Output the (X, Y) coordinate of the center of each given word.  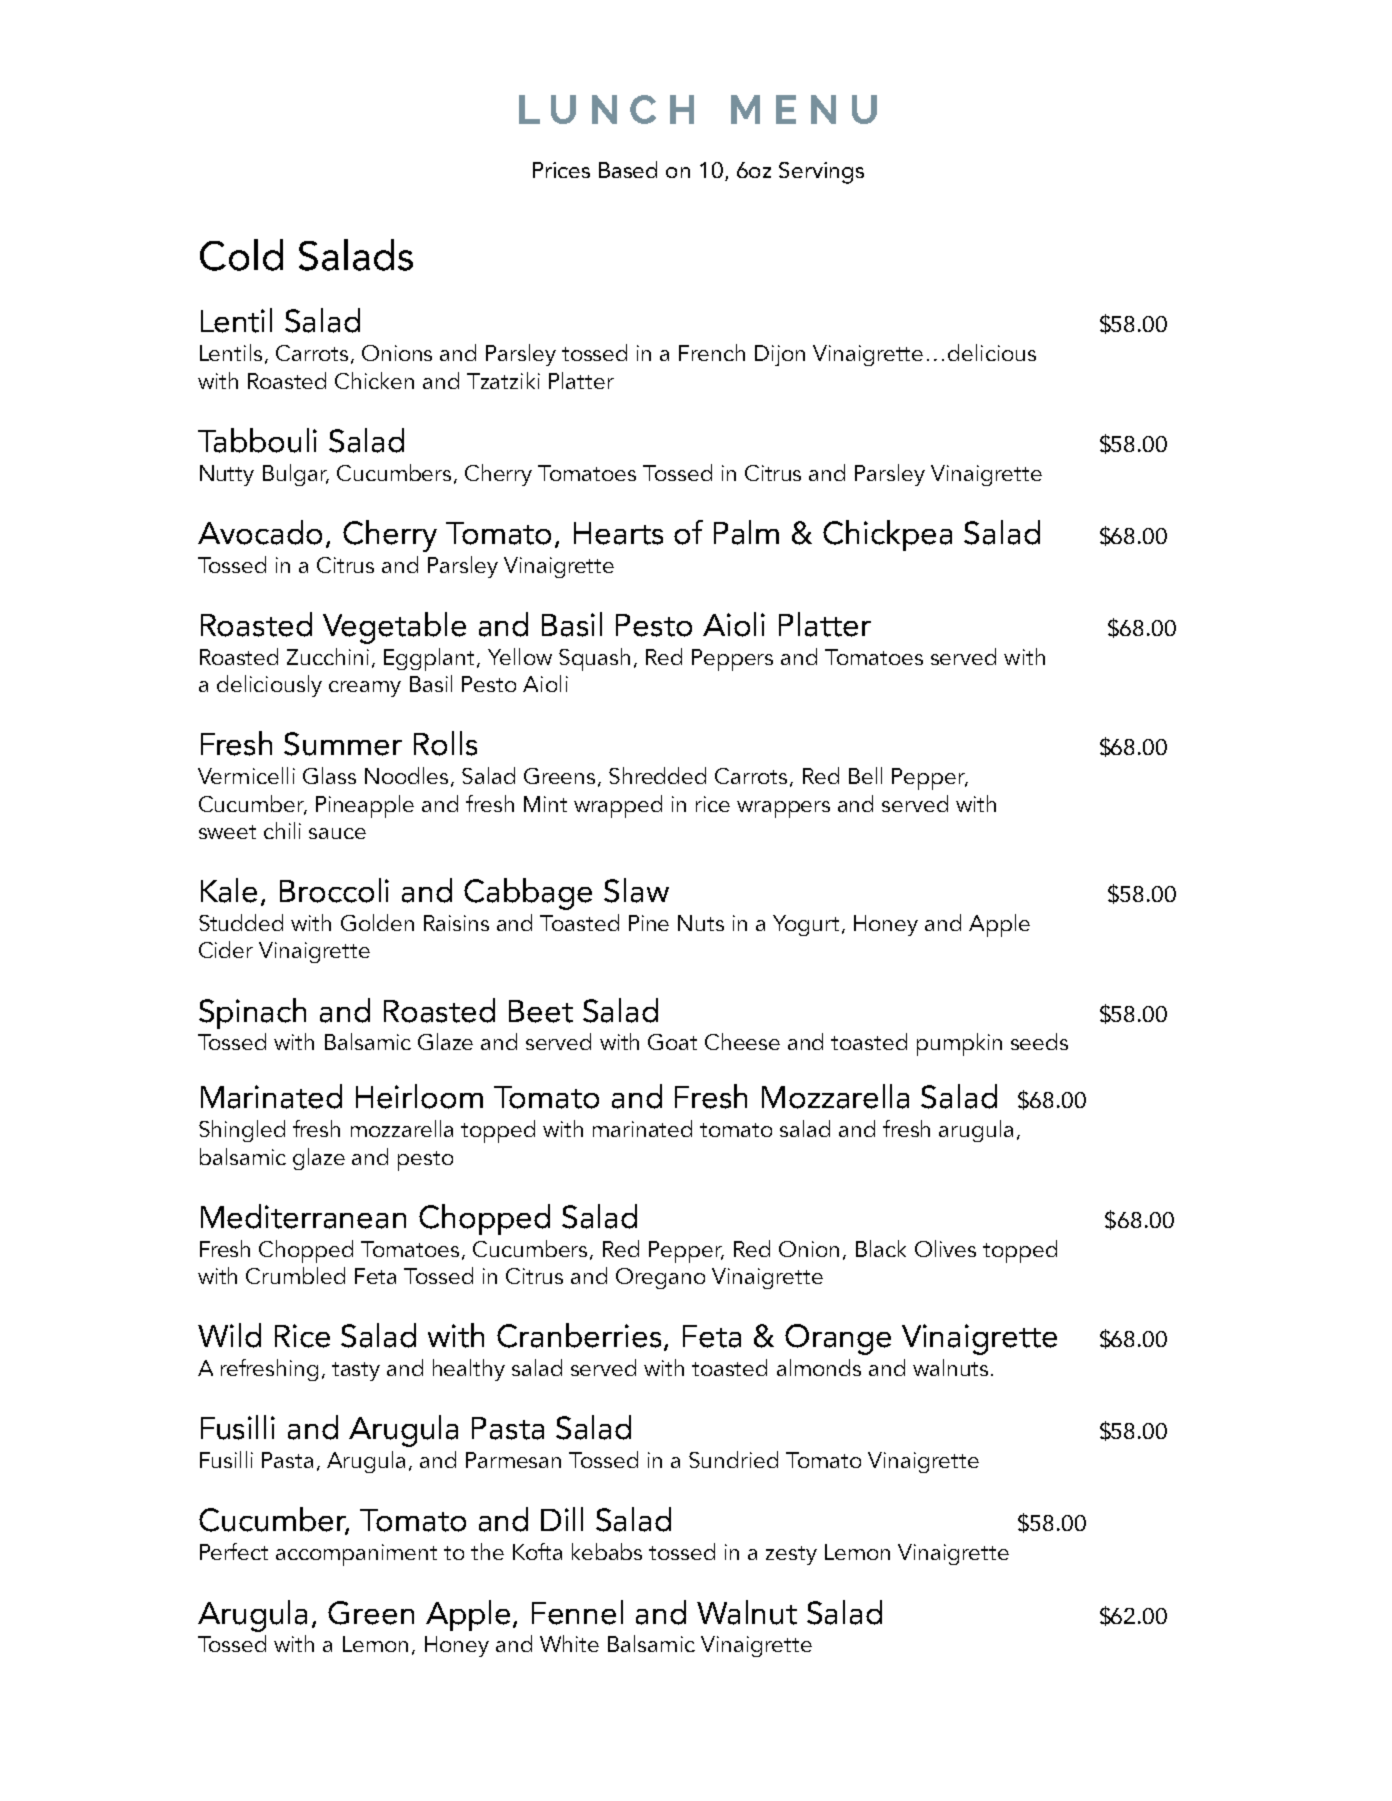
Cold (241, 255)
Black (881, 1248)
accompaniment (356, 1555)
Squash (594, 659)
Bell (865, 775)
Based (628, 169)
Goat (672, 1042)
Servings (821, 173)
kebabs (607, 1551)
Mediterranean (303, 1216)
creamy (365, 689)
